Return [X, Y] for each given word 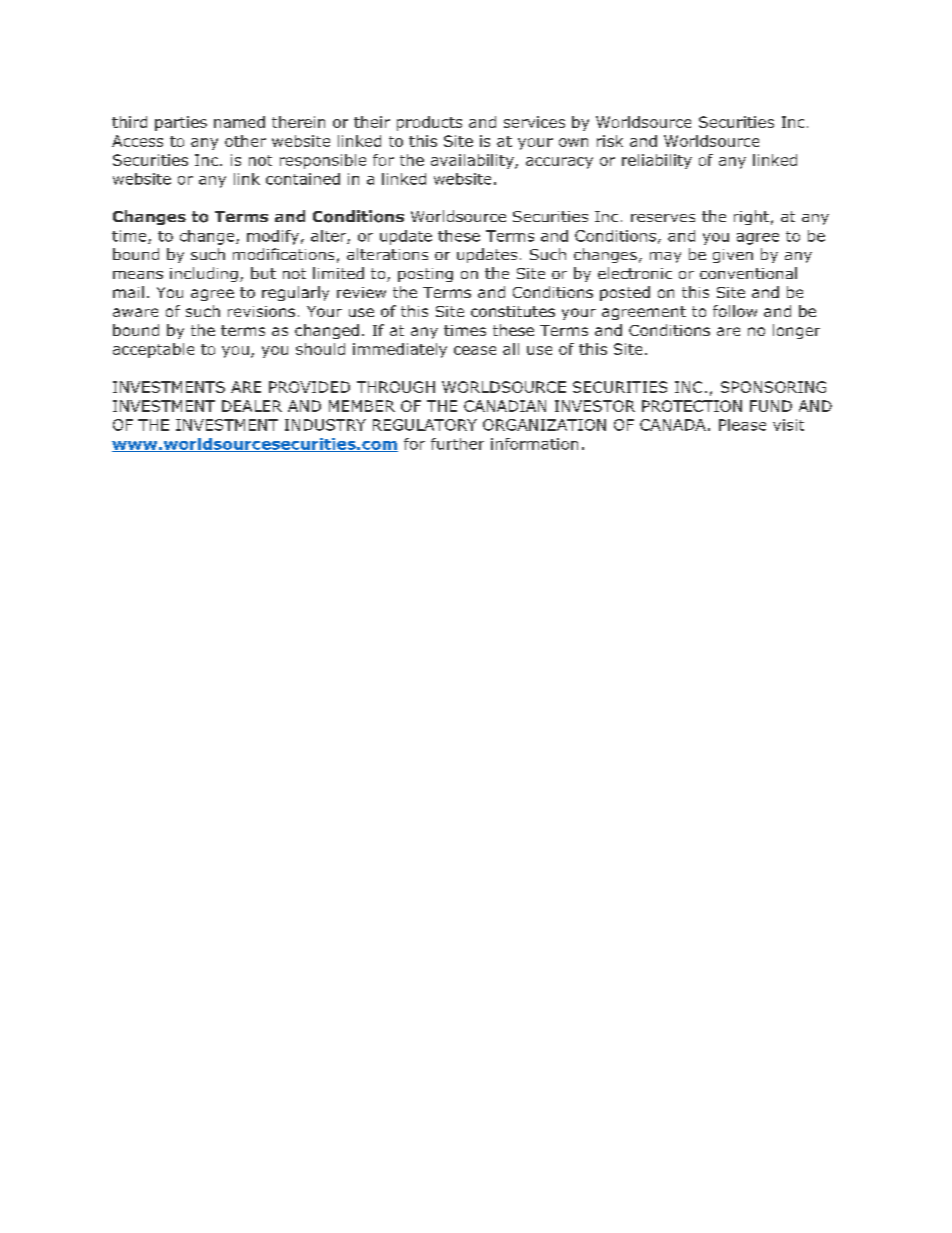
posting [425, 275]
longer [796, 331]
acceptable [153, 350]
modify [273, 237]
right [751, 217]
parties [181, 123]
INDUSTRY [325, 425]
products [429, 123]
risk [610, 141]
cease [475, 350]
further [457, 444]
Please [742, 425]
